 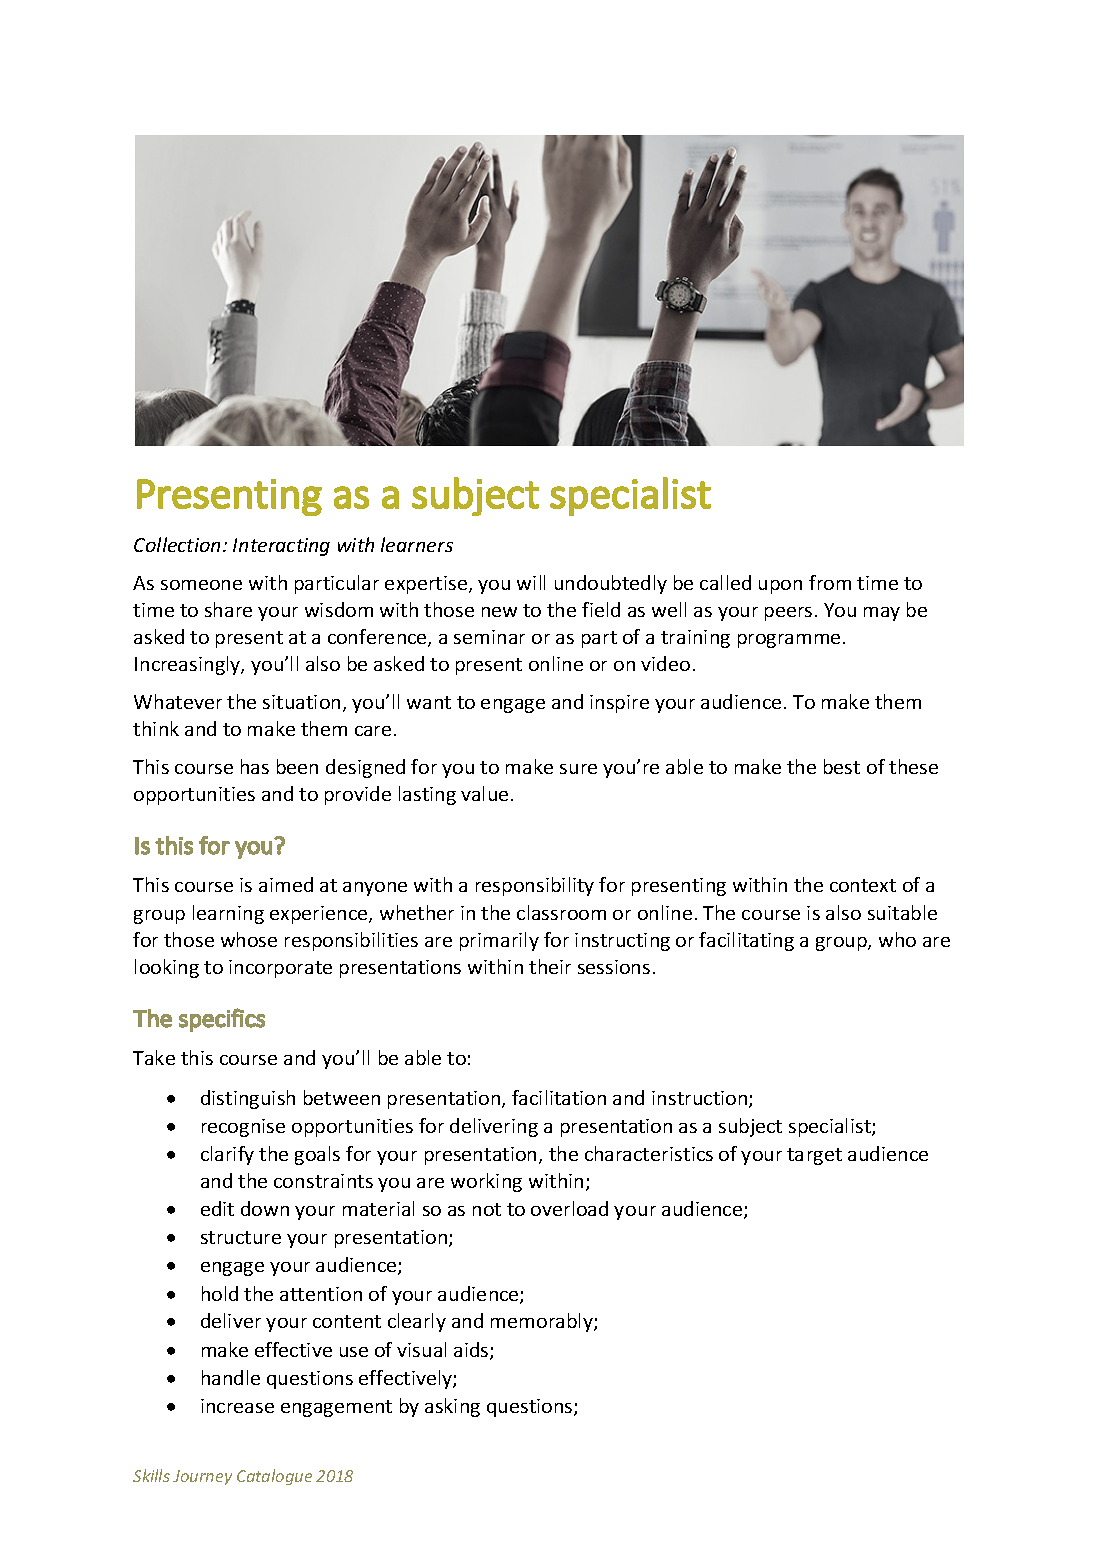 I want to click on target, so click(x=814, y=1156).
